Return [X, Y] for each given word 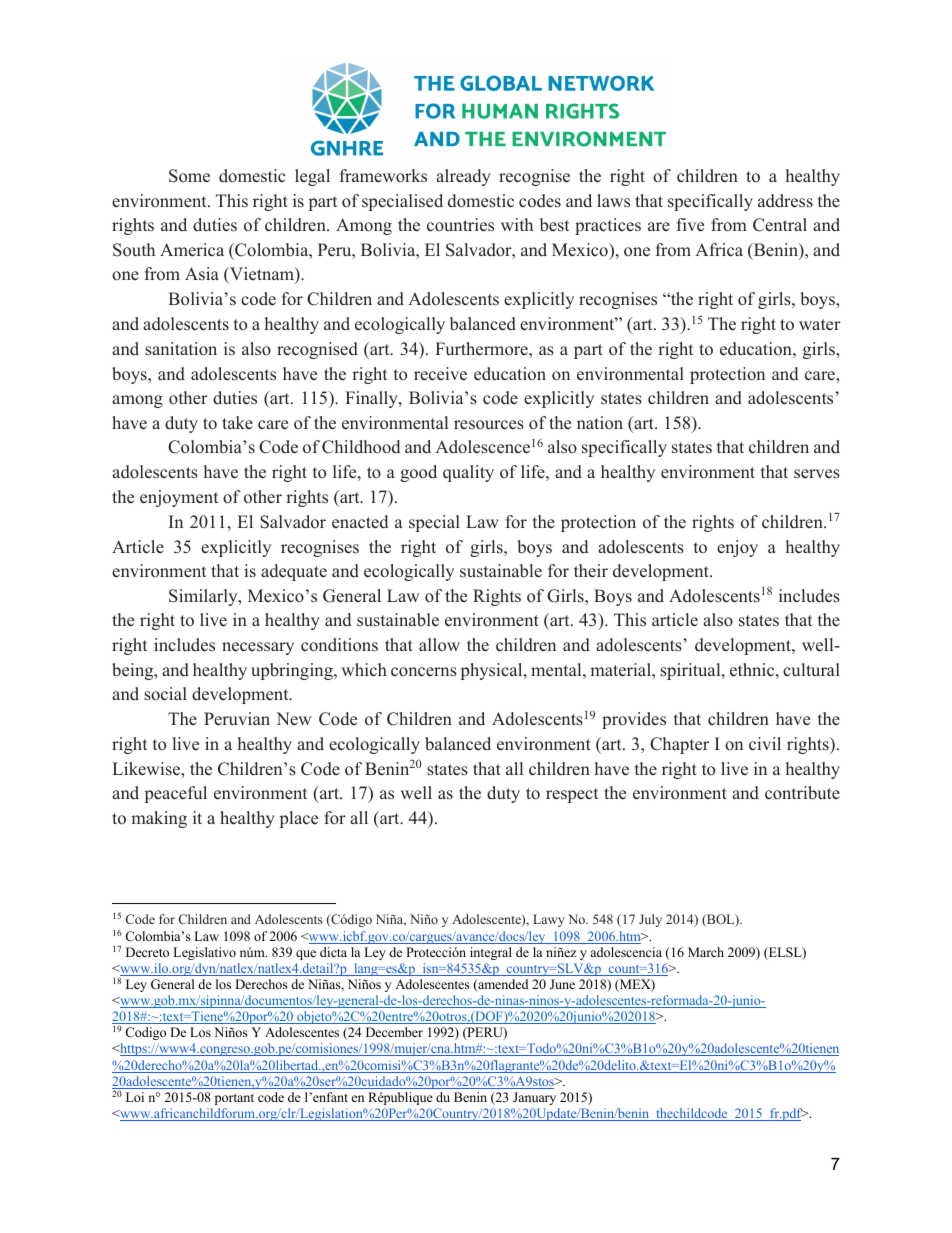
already [463, 177]
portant [234, 1099]
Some [189, 176]
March [706, 952]
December [394, 1032]
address [785, 201]
